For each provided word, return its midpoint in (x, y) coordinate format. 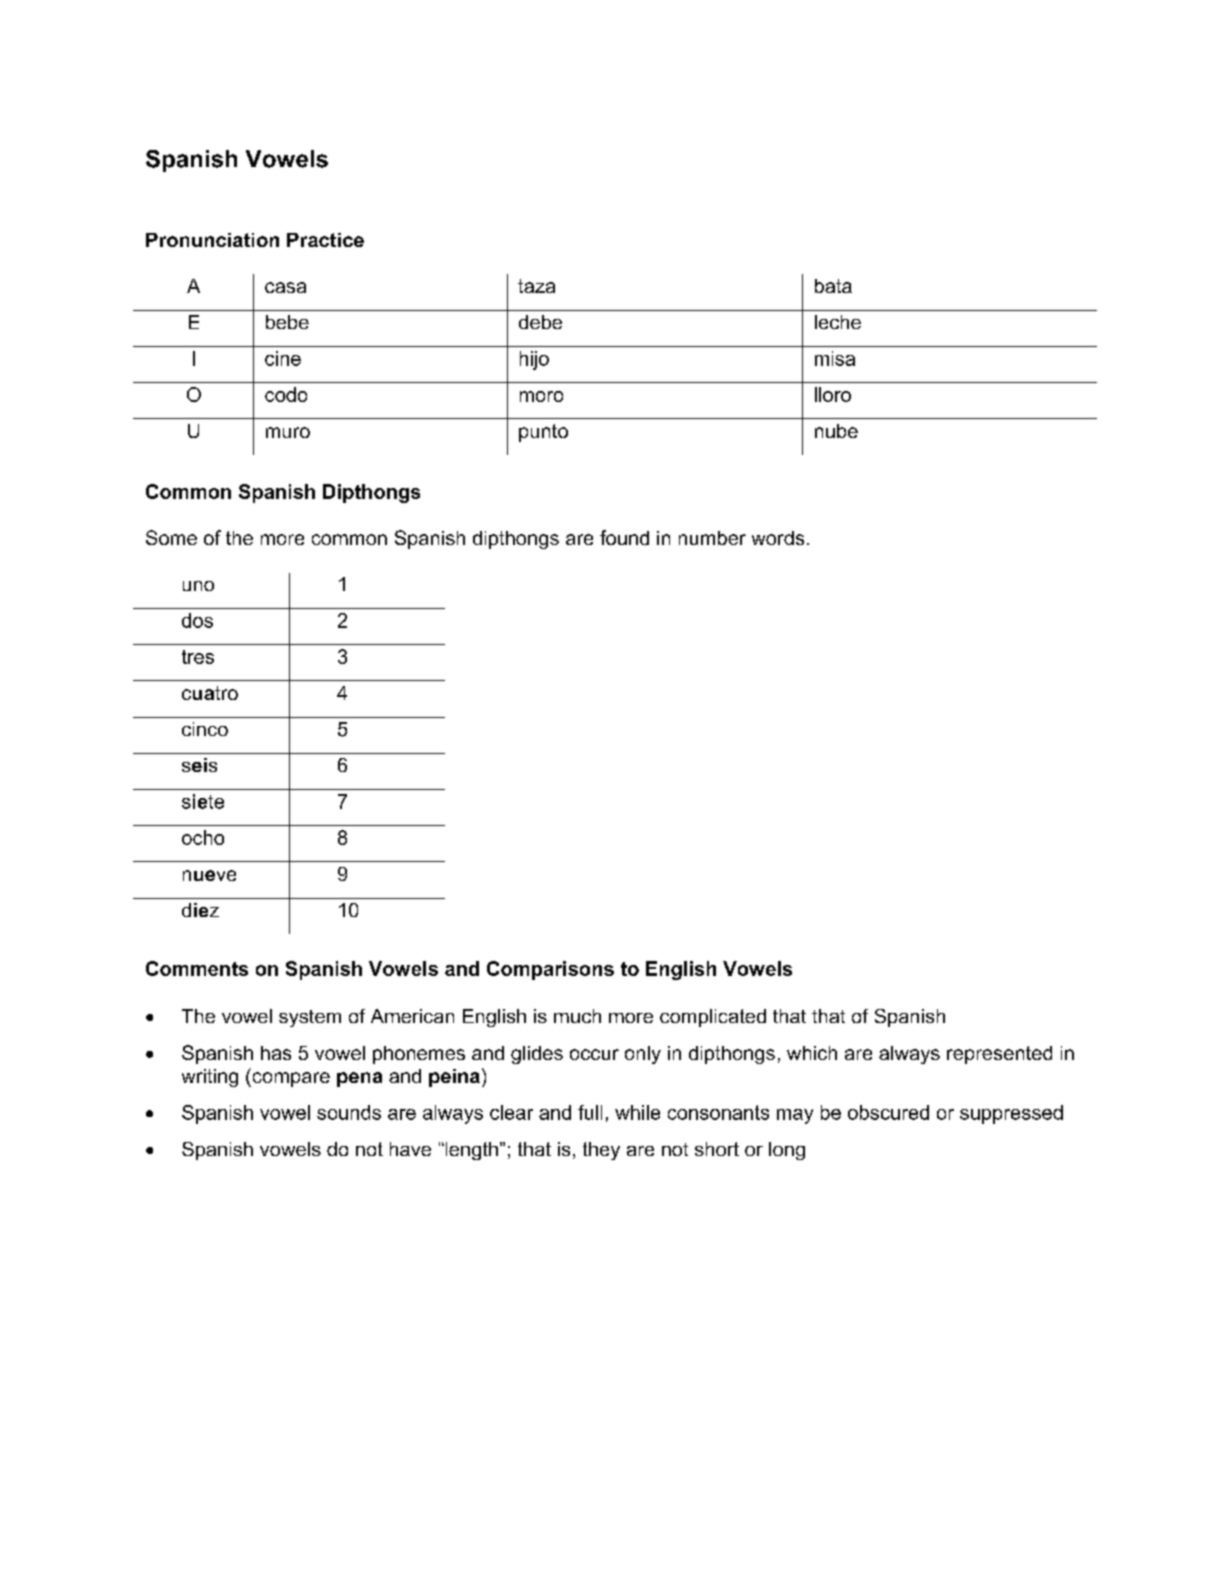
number (712, 538)
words (778, 538)
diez (200, 910)
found (624, 537)
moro (541, 396)
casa (285, 287)
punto (543, 433)
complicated (713, 1018)
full (590, 1112)
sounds (349, 1112)
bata (833, 286)
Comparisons (550, 970)
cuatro (210, 693)
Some (171, 537)
